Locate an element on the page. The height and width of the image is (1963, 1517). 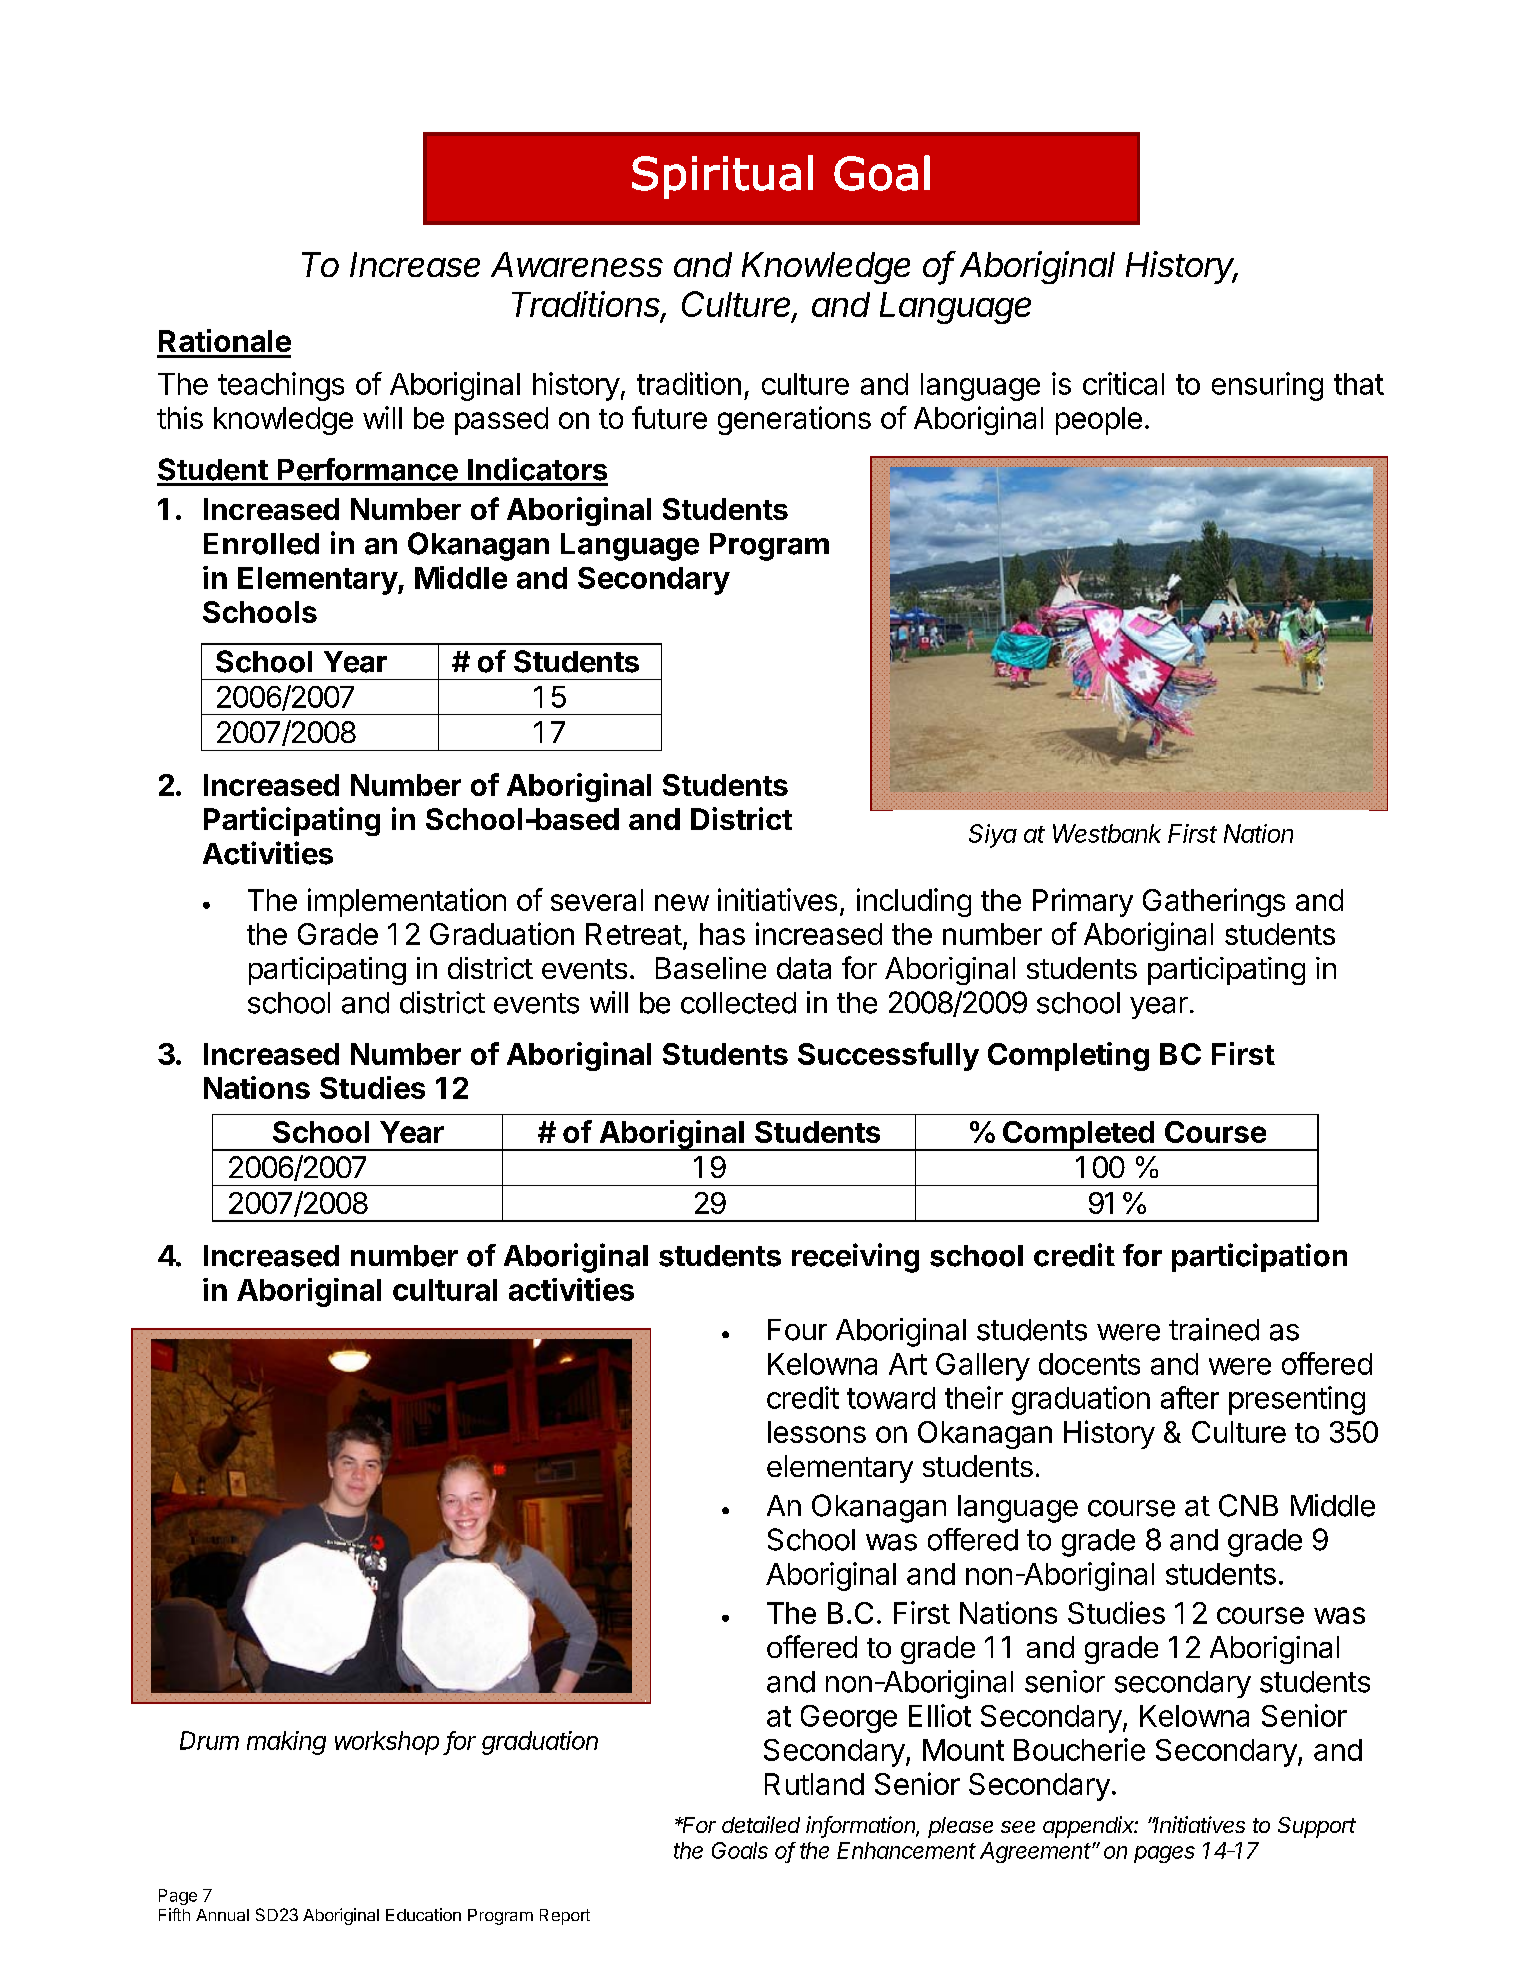
ensuring is located at coordinates (1267, 386).
